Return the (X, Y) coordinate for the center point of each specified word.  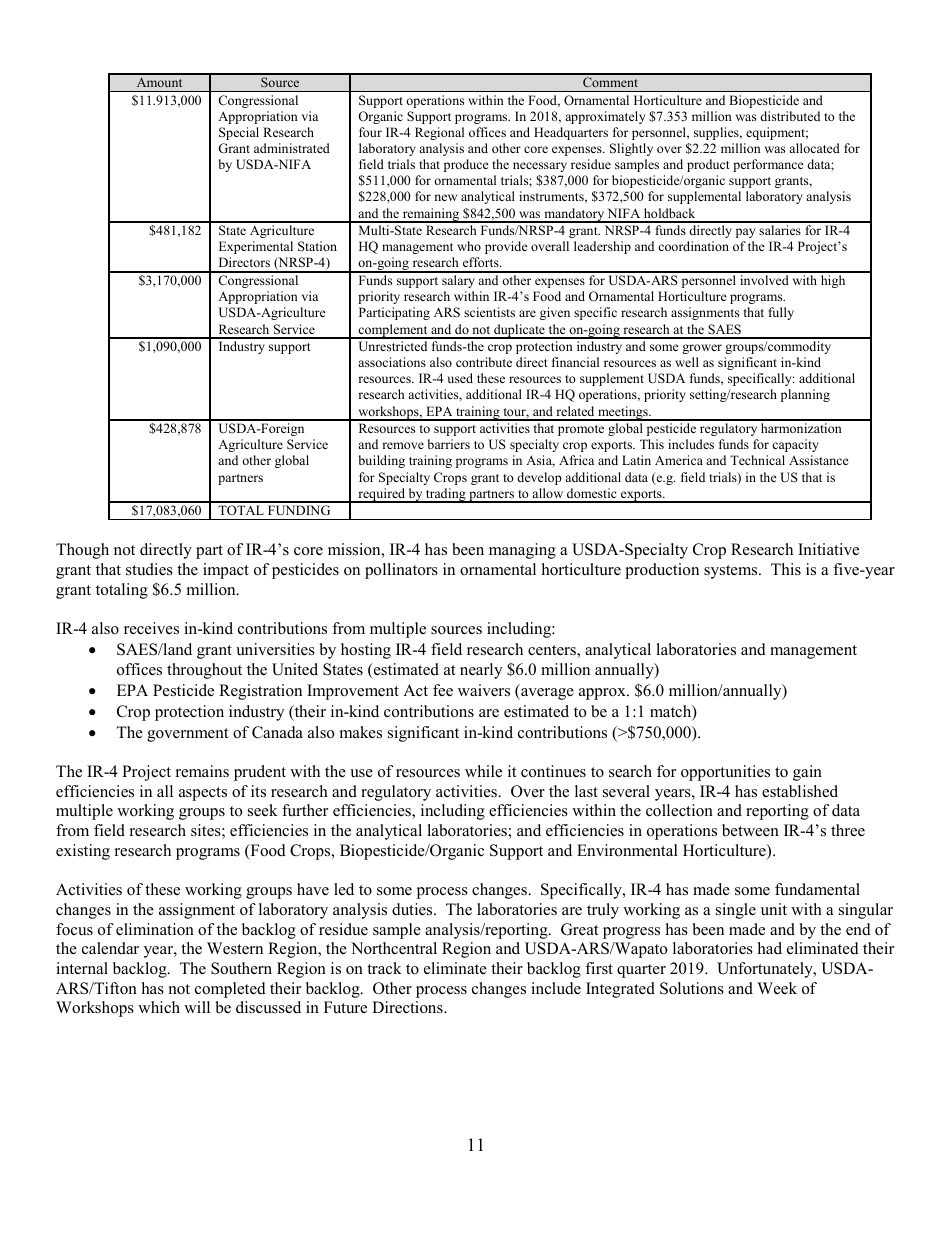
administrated (292, 148)
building (382, 461)
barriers (449, 444)
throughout (204, 671)
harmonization (801, 428)
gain (807, 773)
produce (466, 165)
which (159, 1007)
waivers (484, 690)
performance (768, 165)
